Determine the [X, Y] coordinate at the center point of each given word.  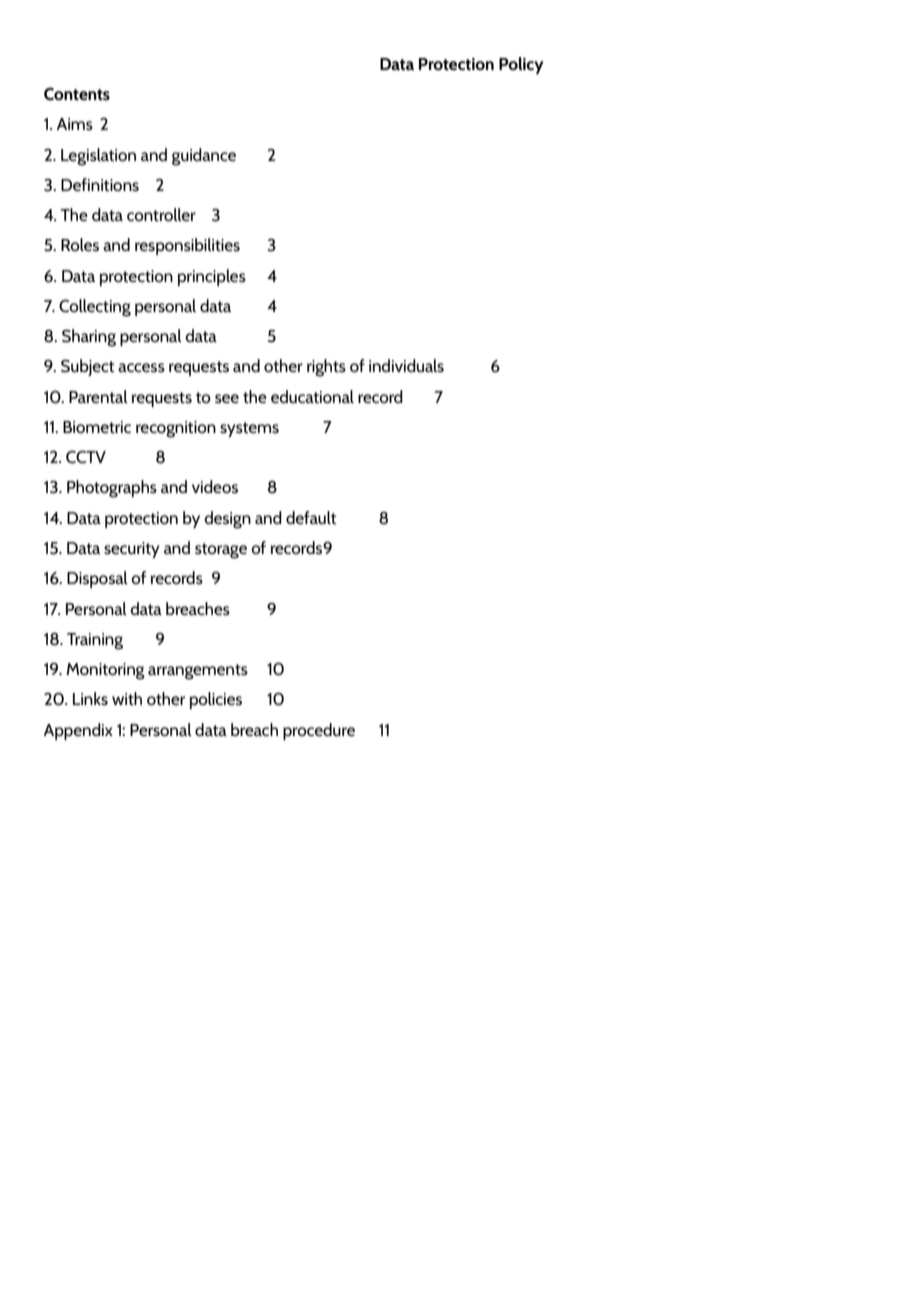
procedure [319, 731]
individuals [406, 365]
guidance [204, 157]
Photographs [112, 489]
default [311, 517]
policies [216, 700]
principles [212, 277]
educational [312, 396]
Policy [521, 65]
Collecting [95, 308]
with [127, 699]
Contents [77, 94]
